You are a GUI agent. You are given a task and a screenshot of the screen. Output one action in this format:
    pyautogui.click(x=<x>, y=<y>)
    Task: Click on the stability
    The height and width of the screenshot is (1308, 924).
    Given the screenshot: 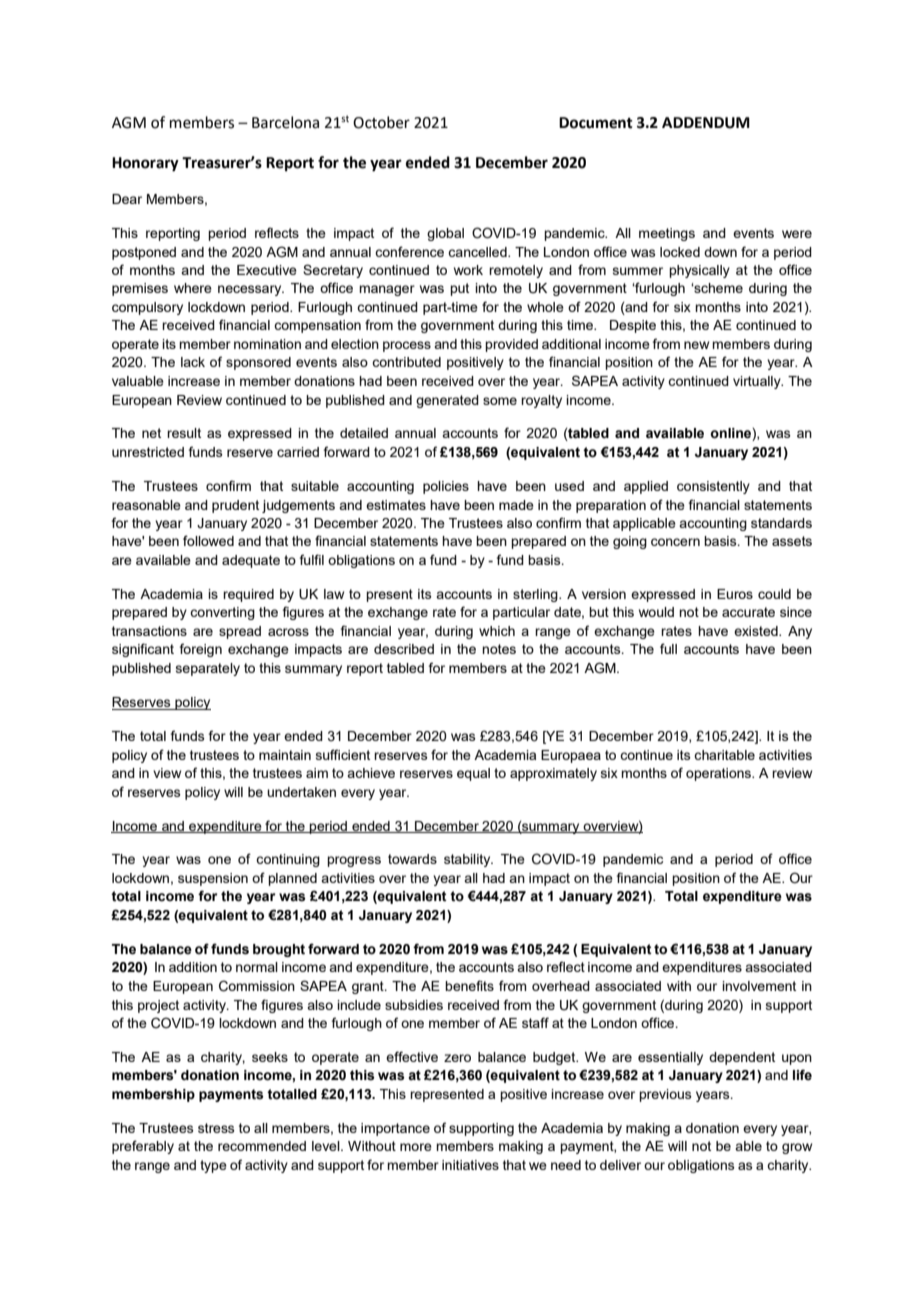 What is the action you would take?
    pyautogui.click(x=468, y=860)
